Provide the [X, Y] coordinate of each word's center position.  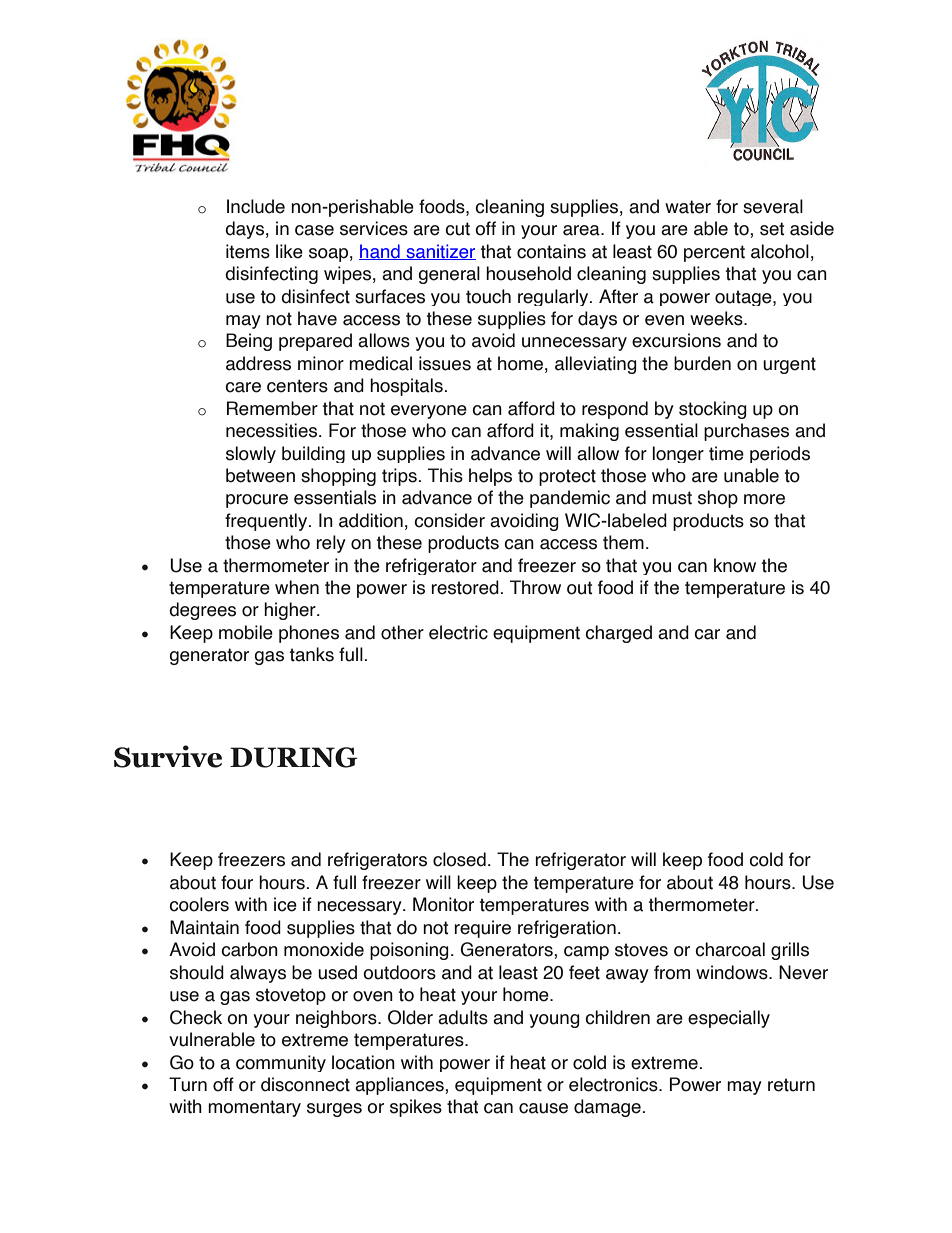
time [726, 453]
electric [458, 632]
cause [543, 1108]
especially [729, 1019]
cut [457, 229]
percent [714, 253]
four [237, 882]
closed [459, 859]
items [248, 251]
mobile [246, 632]
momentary [254, 1108]
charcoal [730, 949]
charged [618, 634]
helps [490, 477]
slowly [251, 454]
